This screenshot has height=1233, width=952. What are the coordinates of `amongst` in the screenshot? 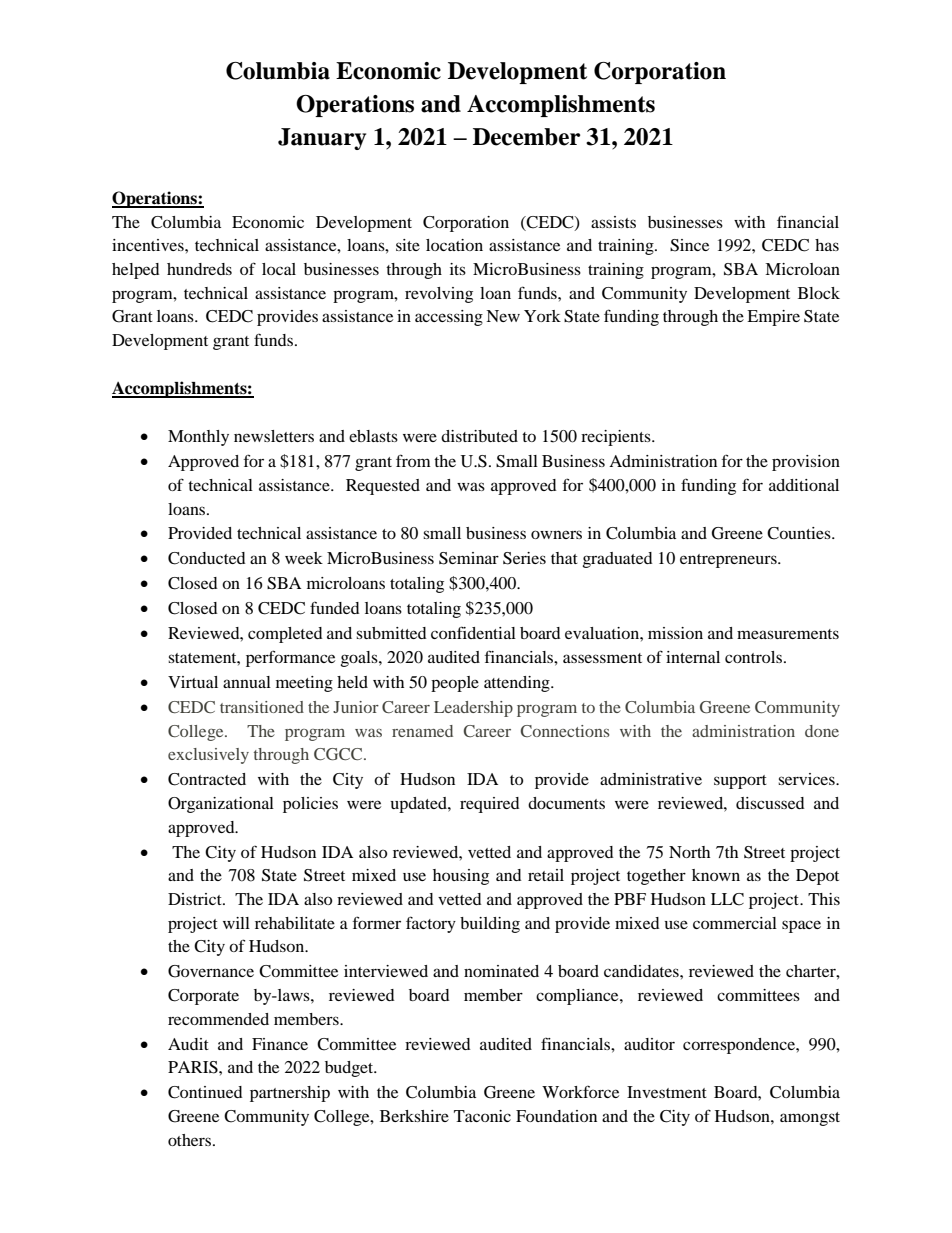 It's located at (810, 1119).
